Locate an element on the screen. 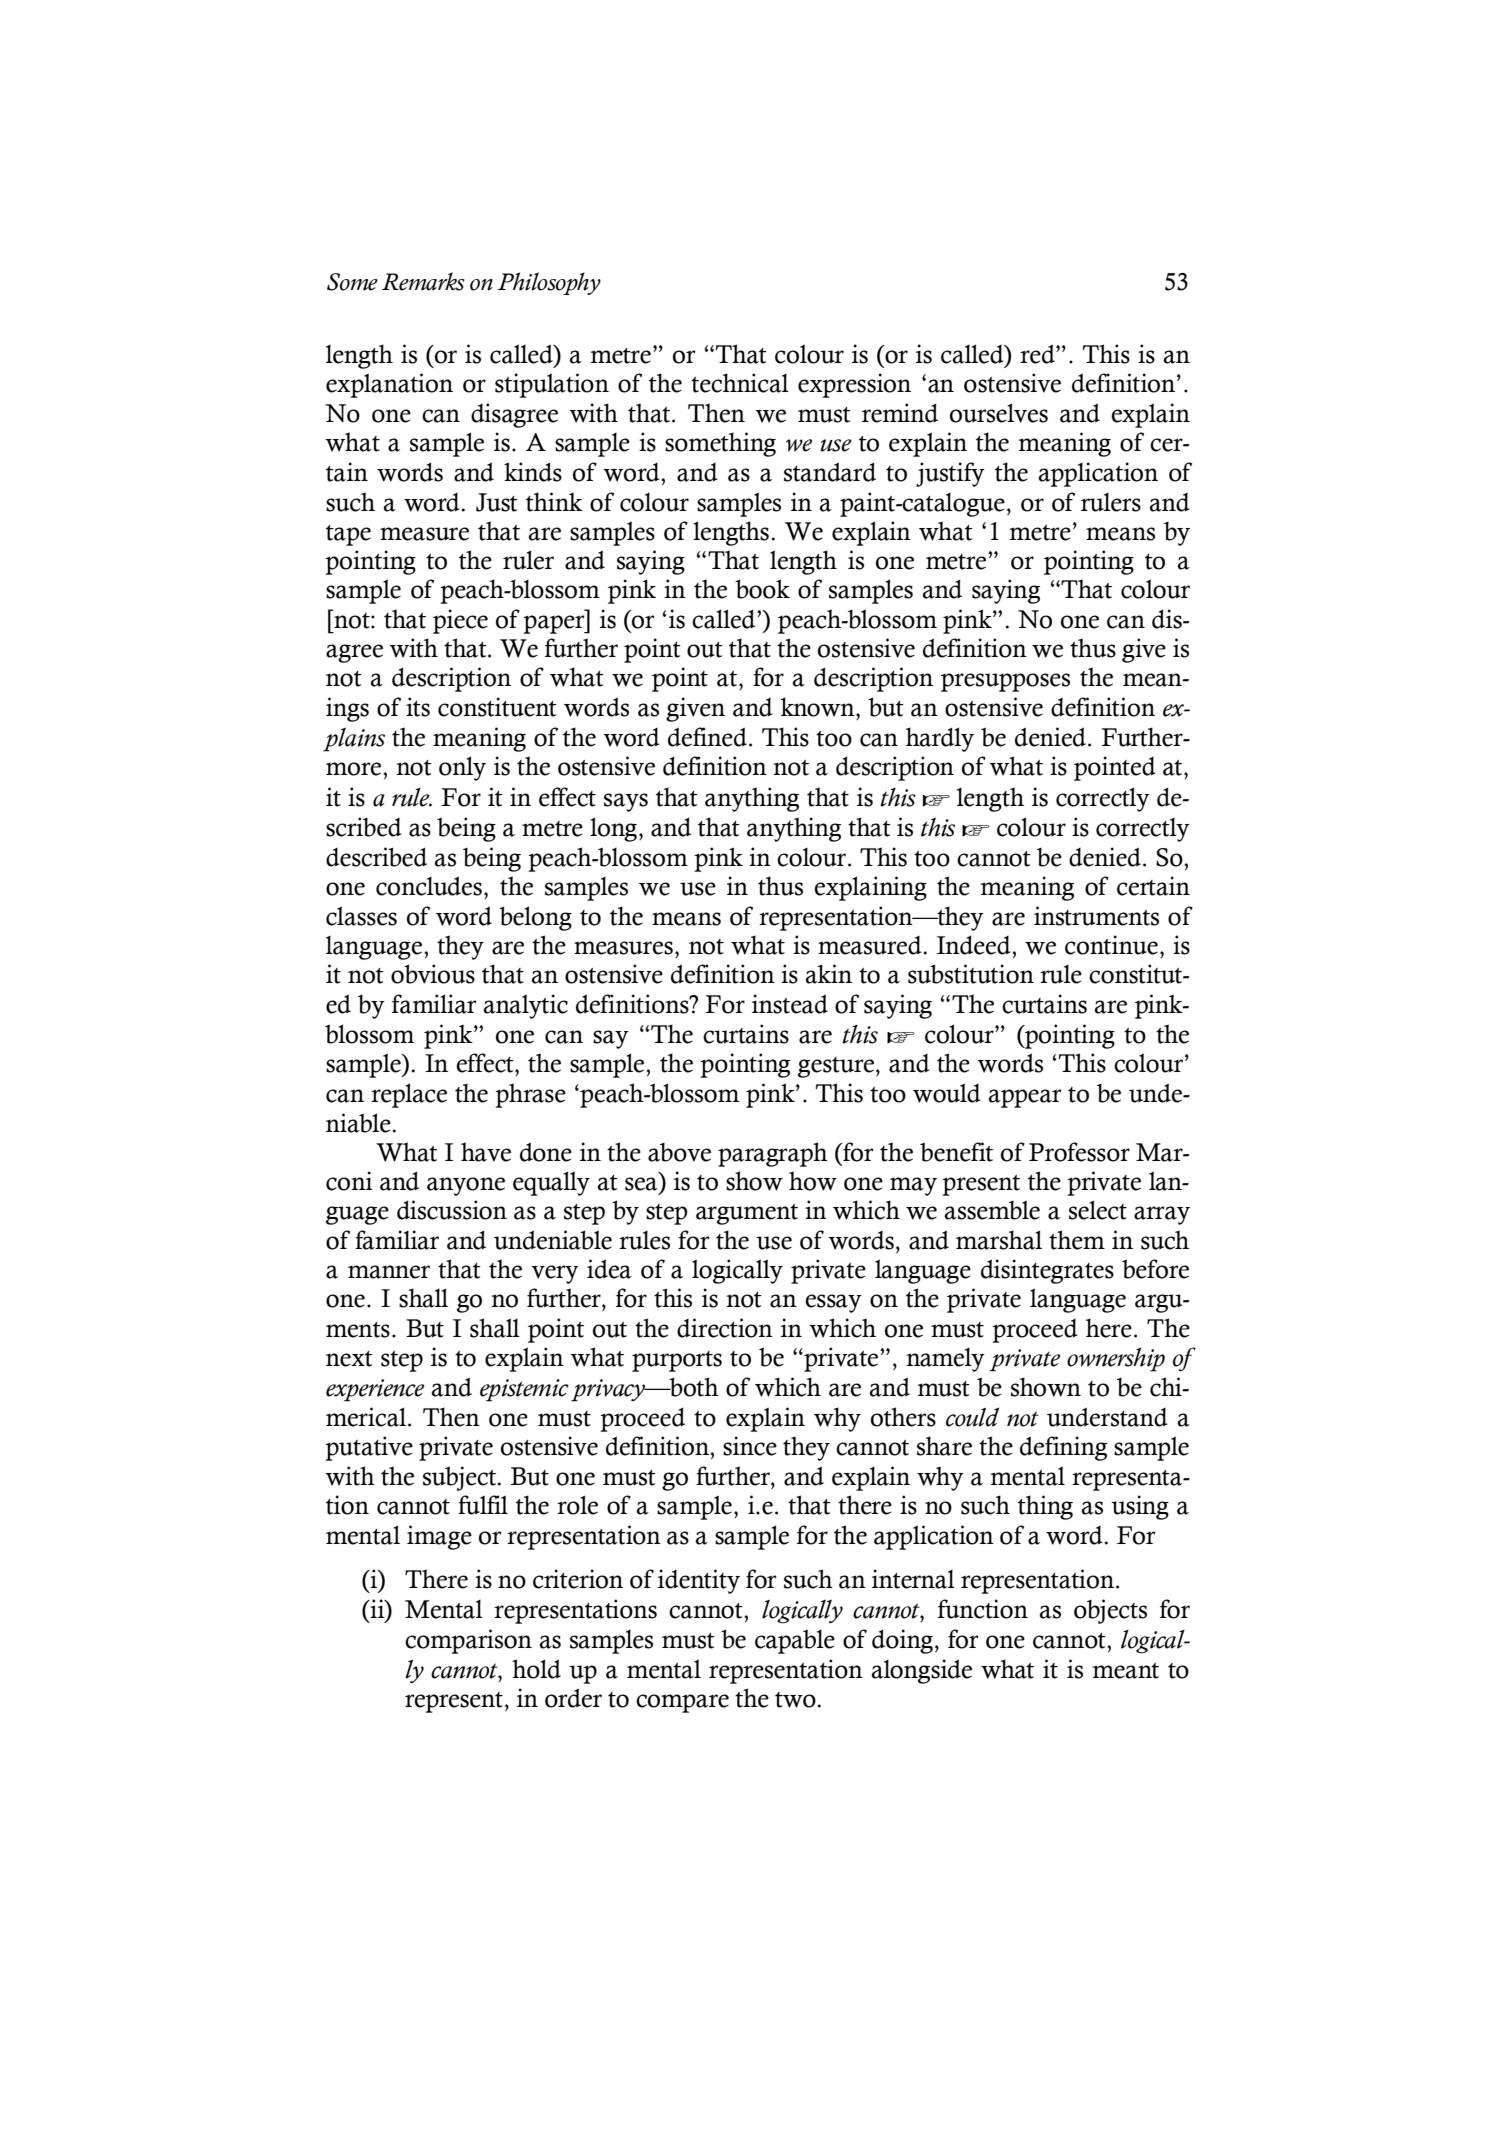 This screenshot has height=2140, width=1512. technical is located at coordinates (740, 383).
